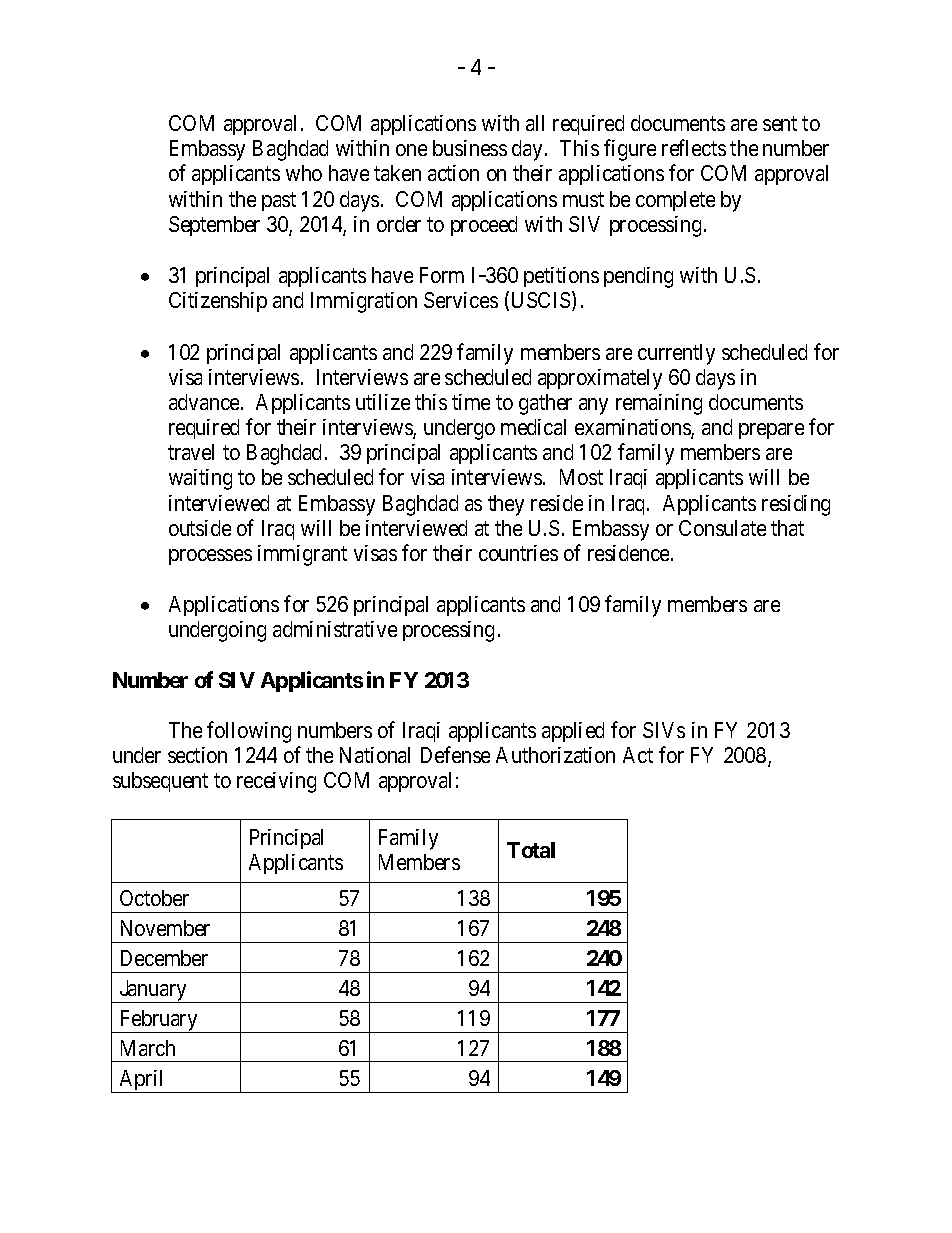  What do you see at coordinates (471, 402) in the image?
I see `time` at bounding box center [471, 402].
